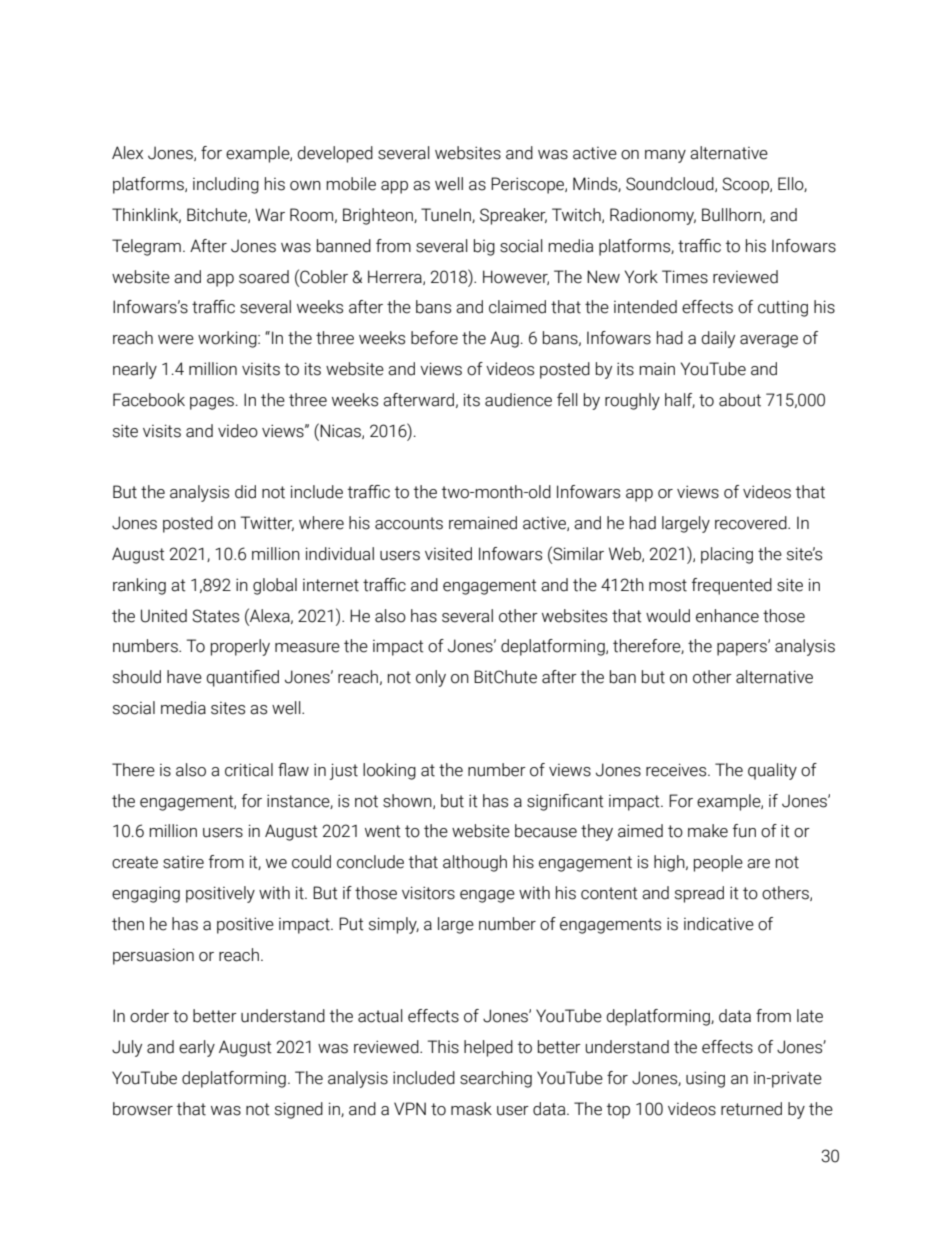 This document has height=1233, width=952. Describe the element at coordinates (431, 678) in the document. I see `only` at that location.
